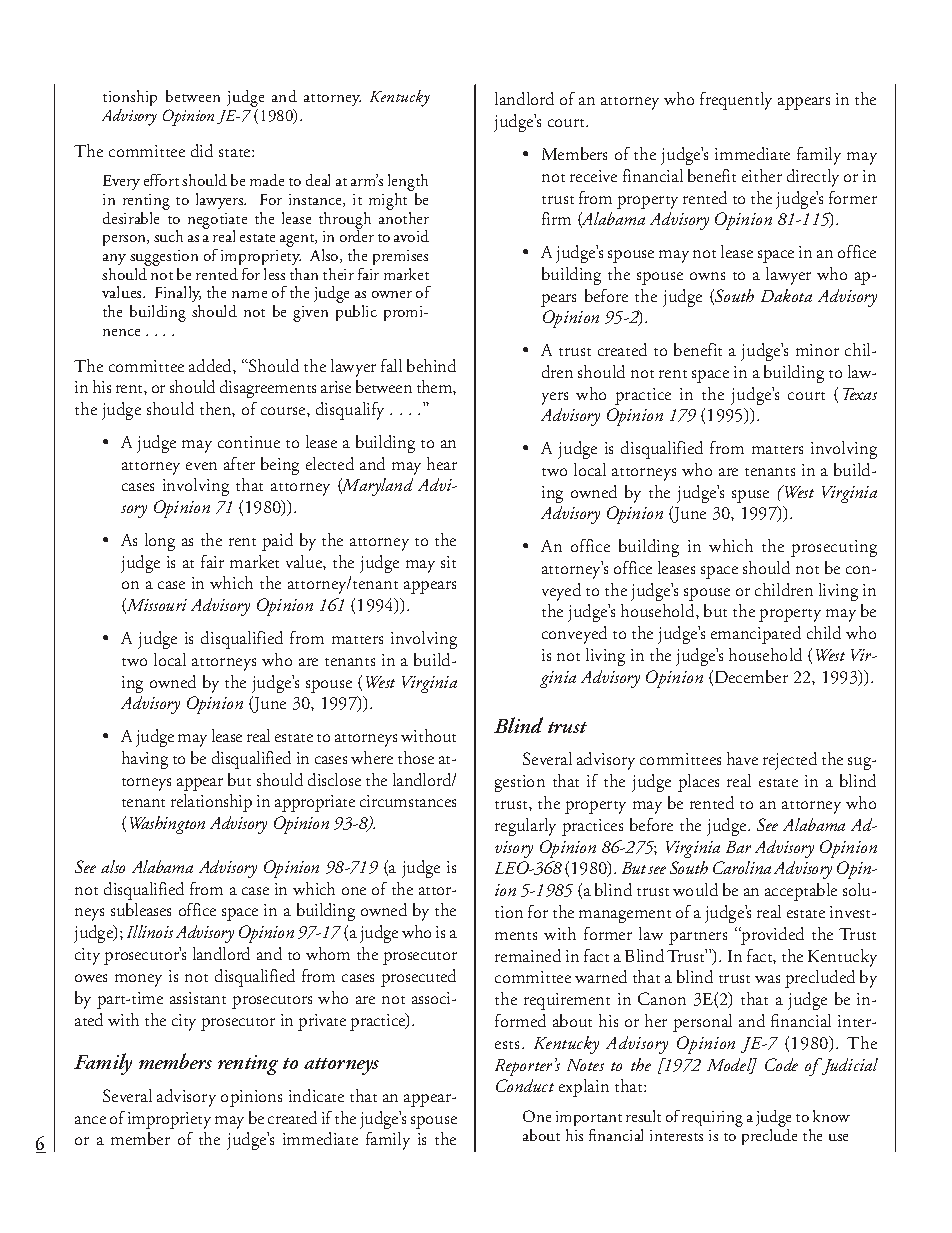  What do you see at coordinates (316, 1095) in the screenshot?
I see `indicate` at bounding box center [316, 1095].
